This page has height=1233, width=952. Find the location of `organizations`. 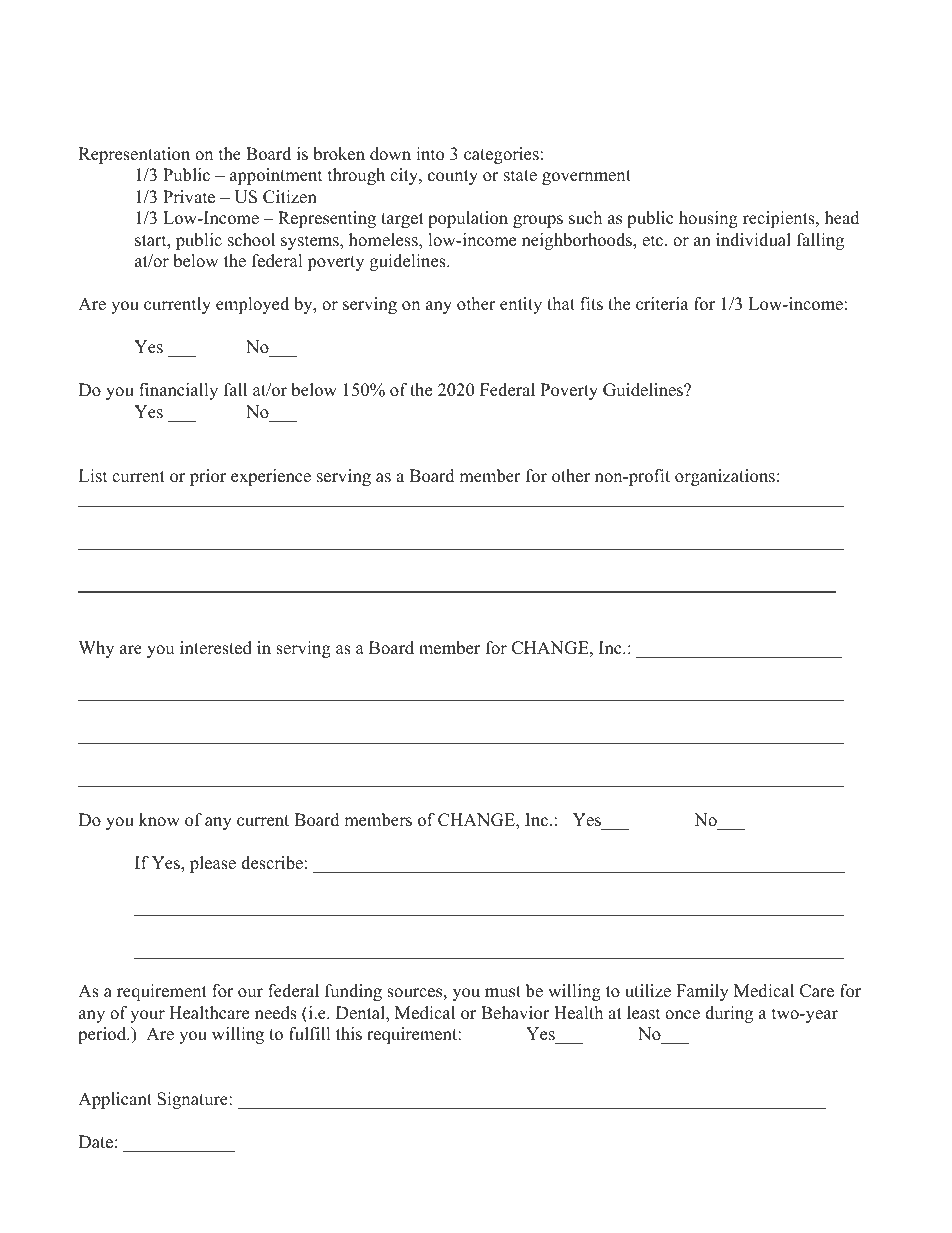

organizations is located at coordinates (725, 477).
